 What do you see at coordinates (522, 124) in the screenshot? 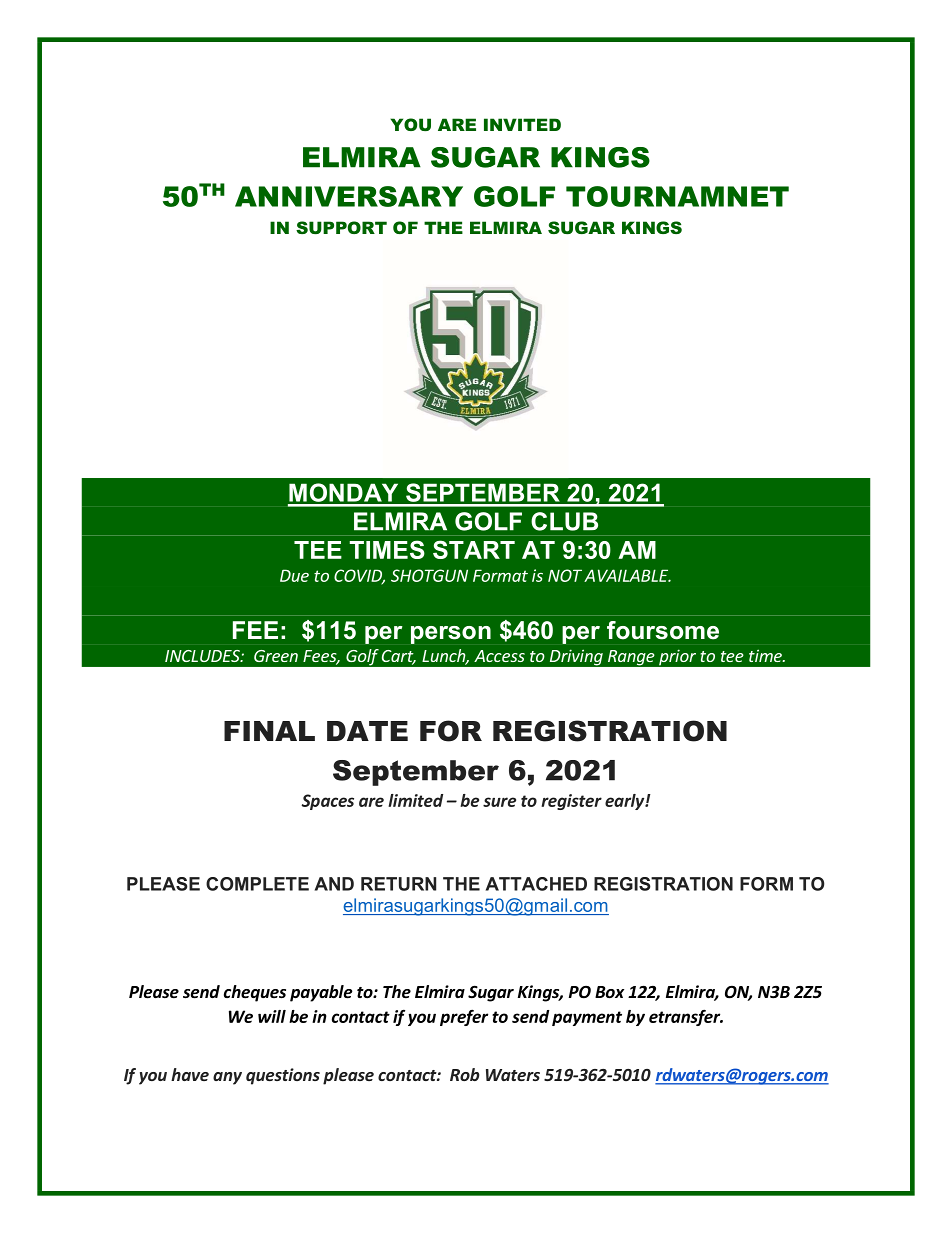
I see `INVITED` at bounding box center [522, 124].
